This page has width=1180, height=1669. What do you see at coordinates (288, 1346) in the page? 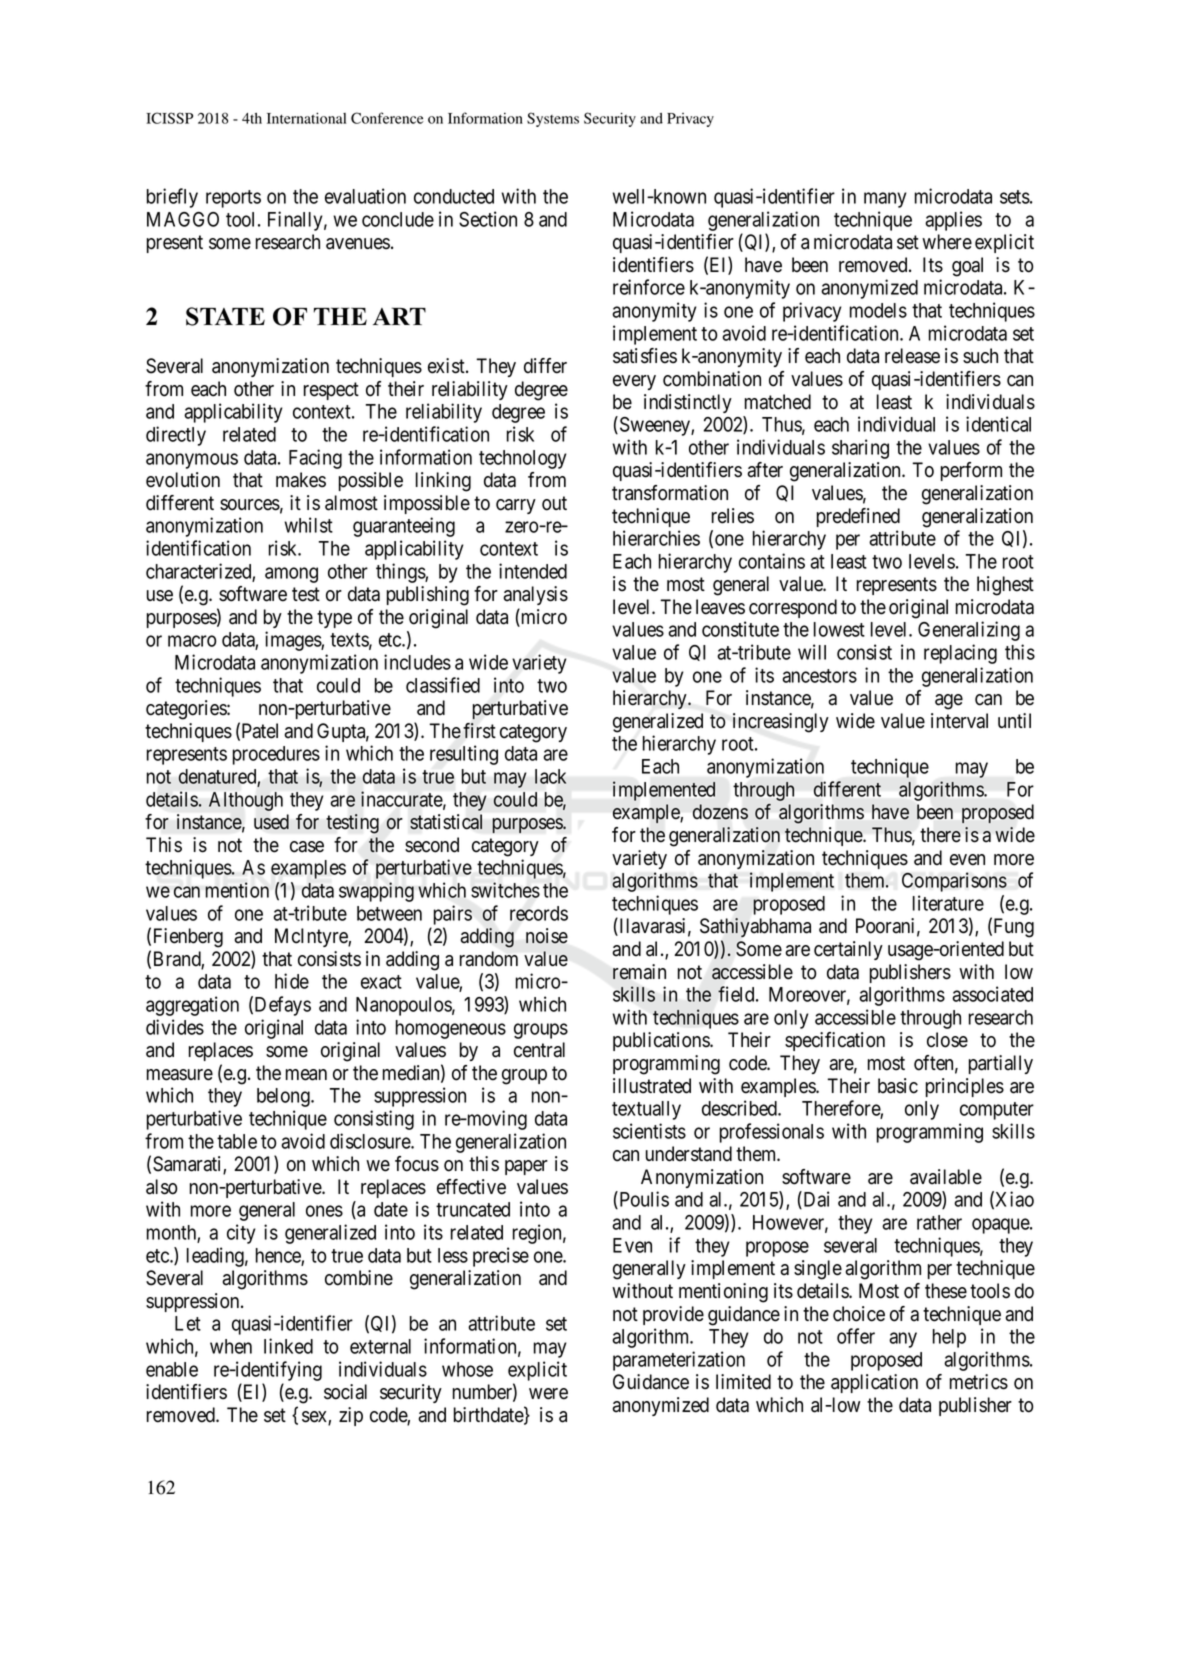
I see `linked` at bounding box center [288, 1346].
